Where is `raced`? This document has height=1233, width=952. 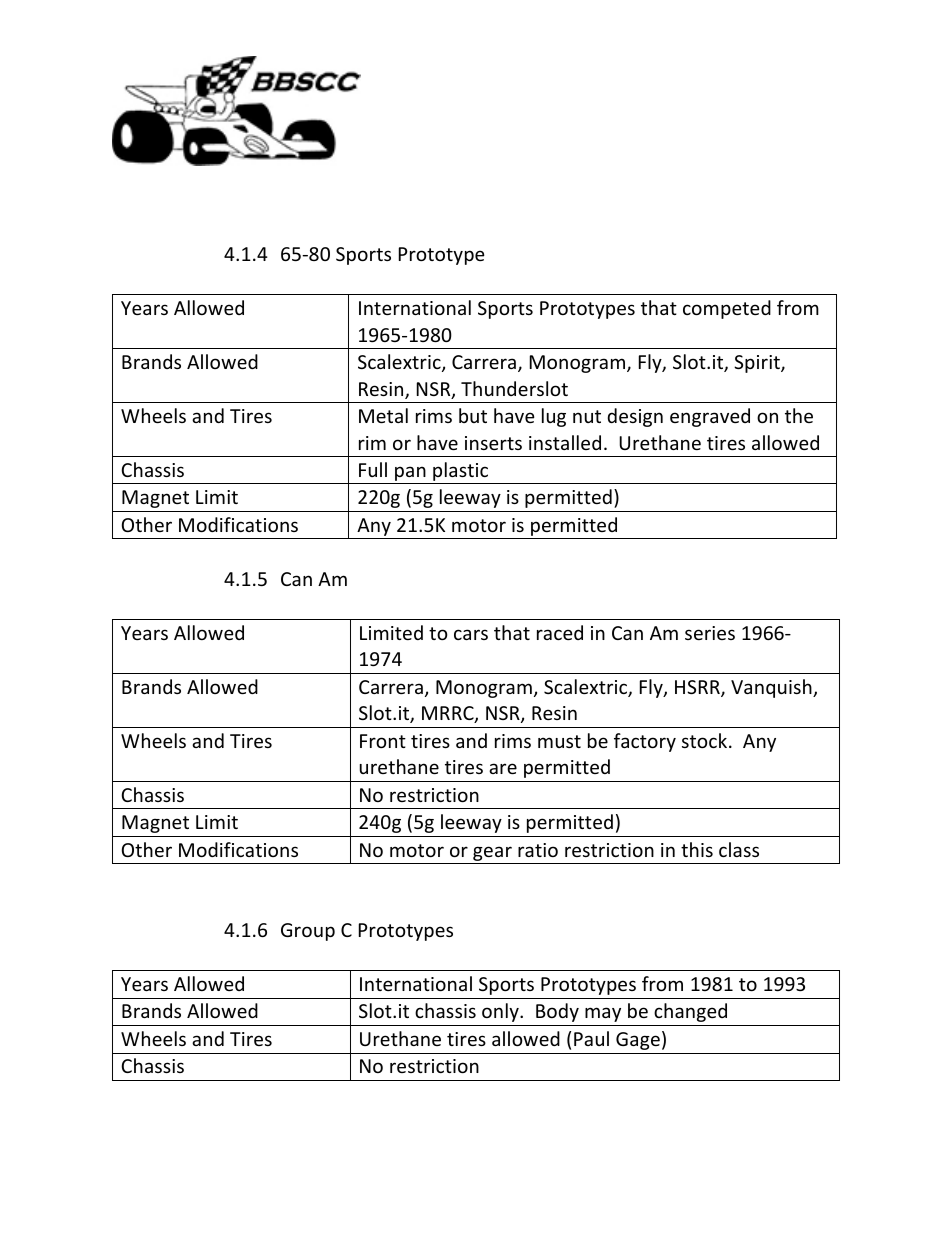
raced is located at coordinates (560, 632).
